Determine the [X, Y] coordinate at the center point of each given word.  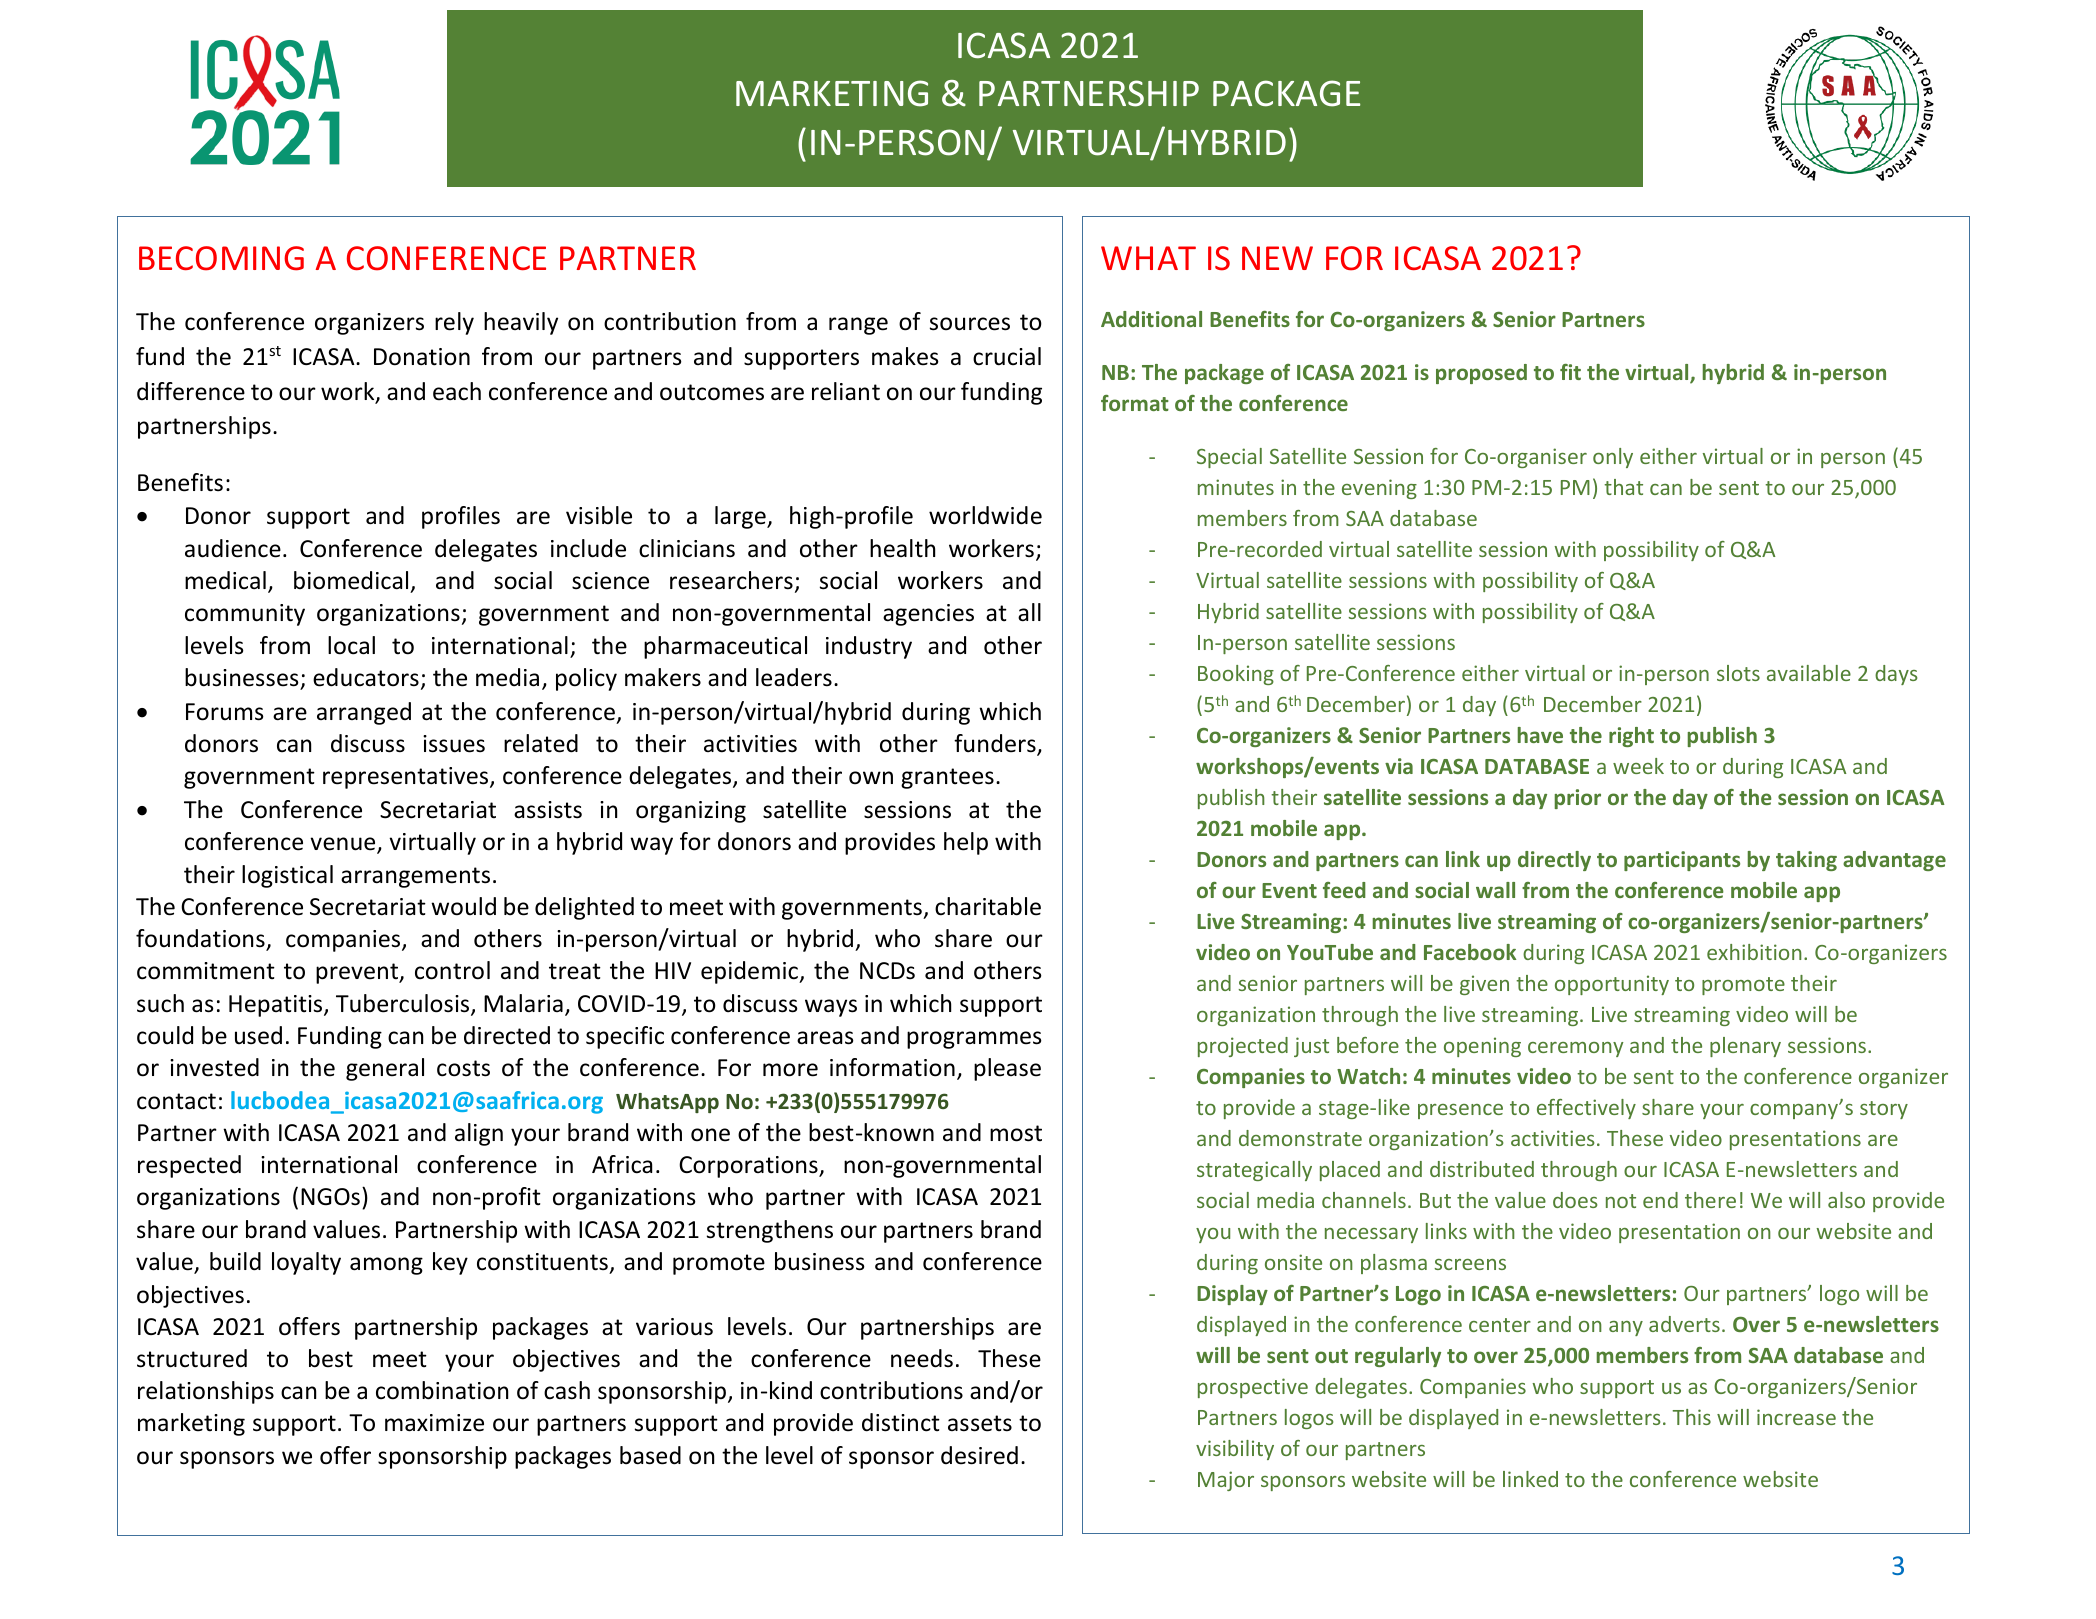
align [479, 1134]
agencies [928, 615]
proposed [1481, 374]
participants [1682, 861]
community [245, 615]
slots [1738, 673]
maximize [434, 1423]
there [1710, 1200]
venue [344, 845]
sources [970, 324]
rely [454, 323]
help [966, 843]
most [1016, 1133]
